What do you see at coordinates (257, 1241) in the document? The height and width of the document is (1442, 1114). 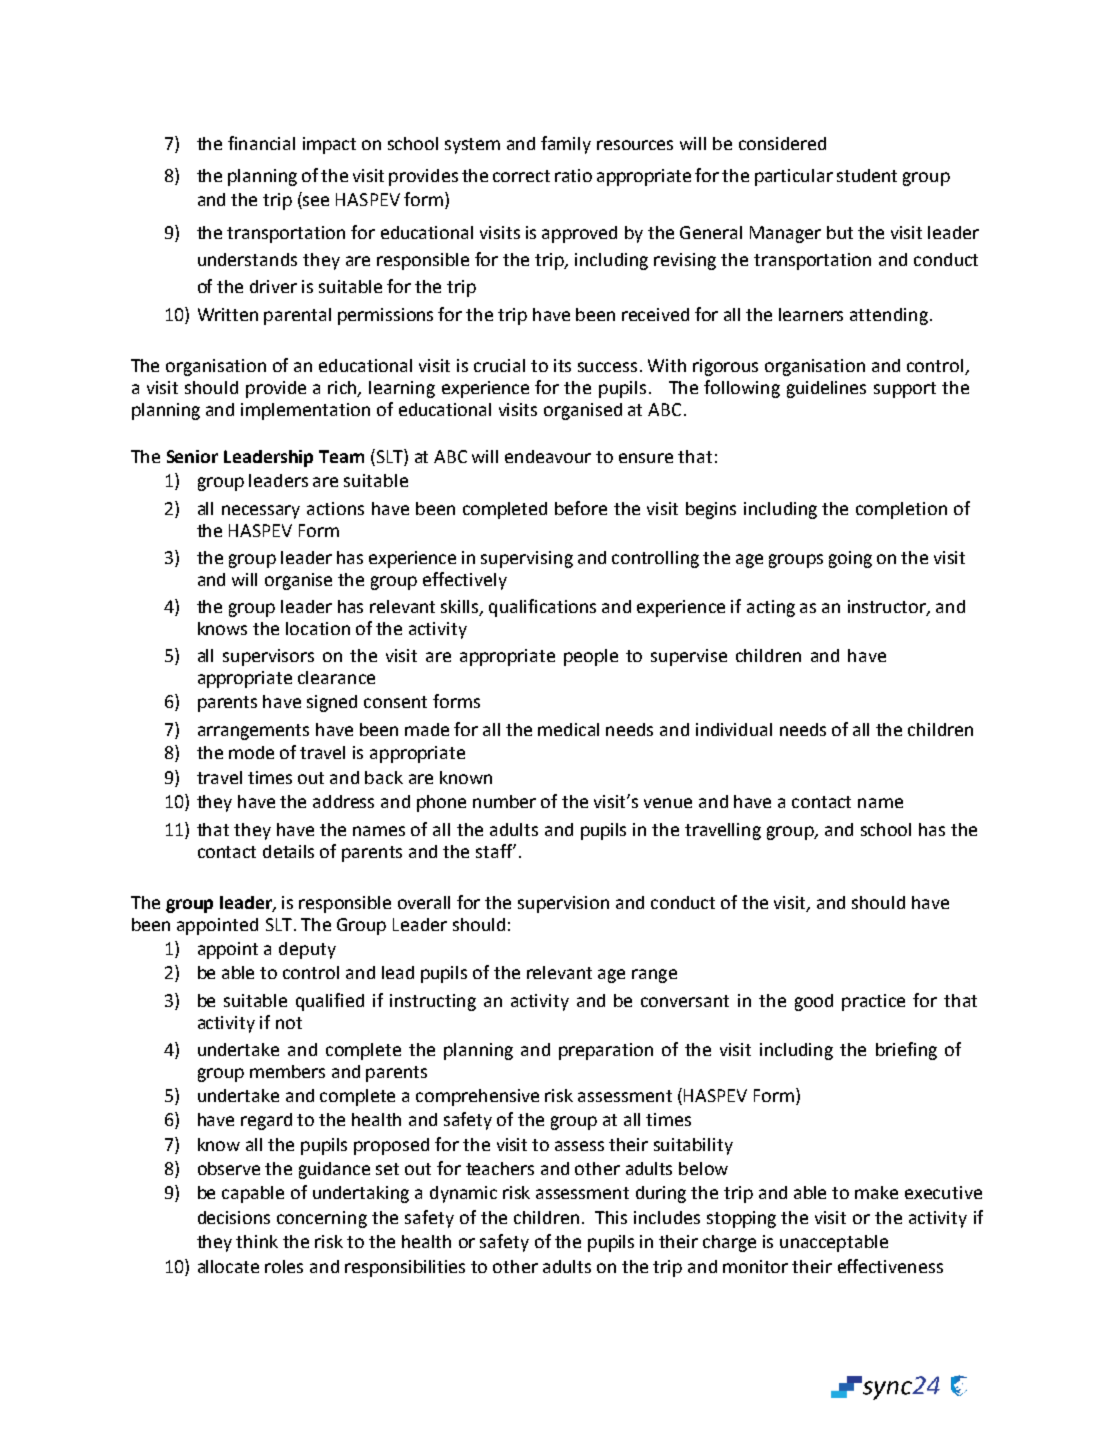 I see `think` at bounding box center [257, 1241].
